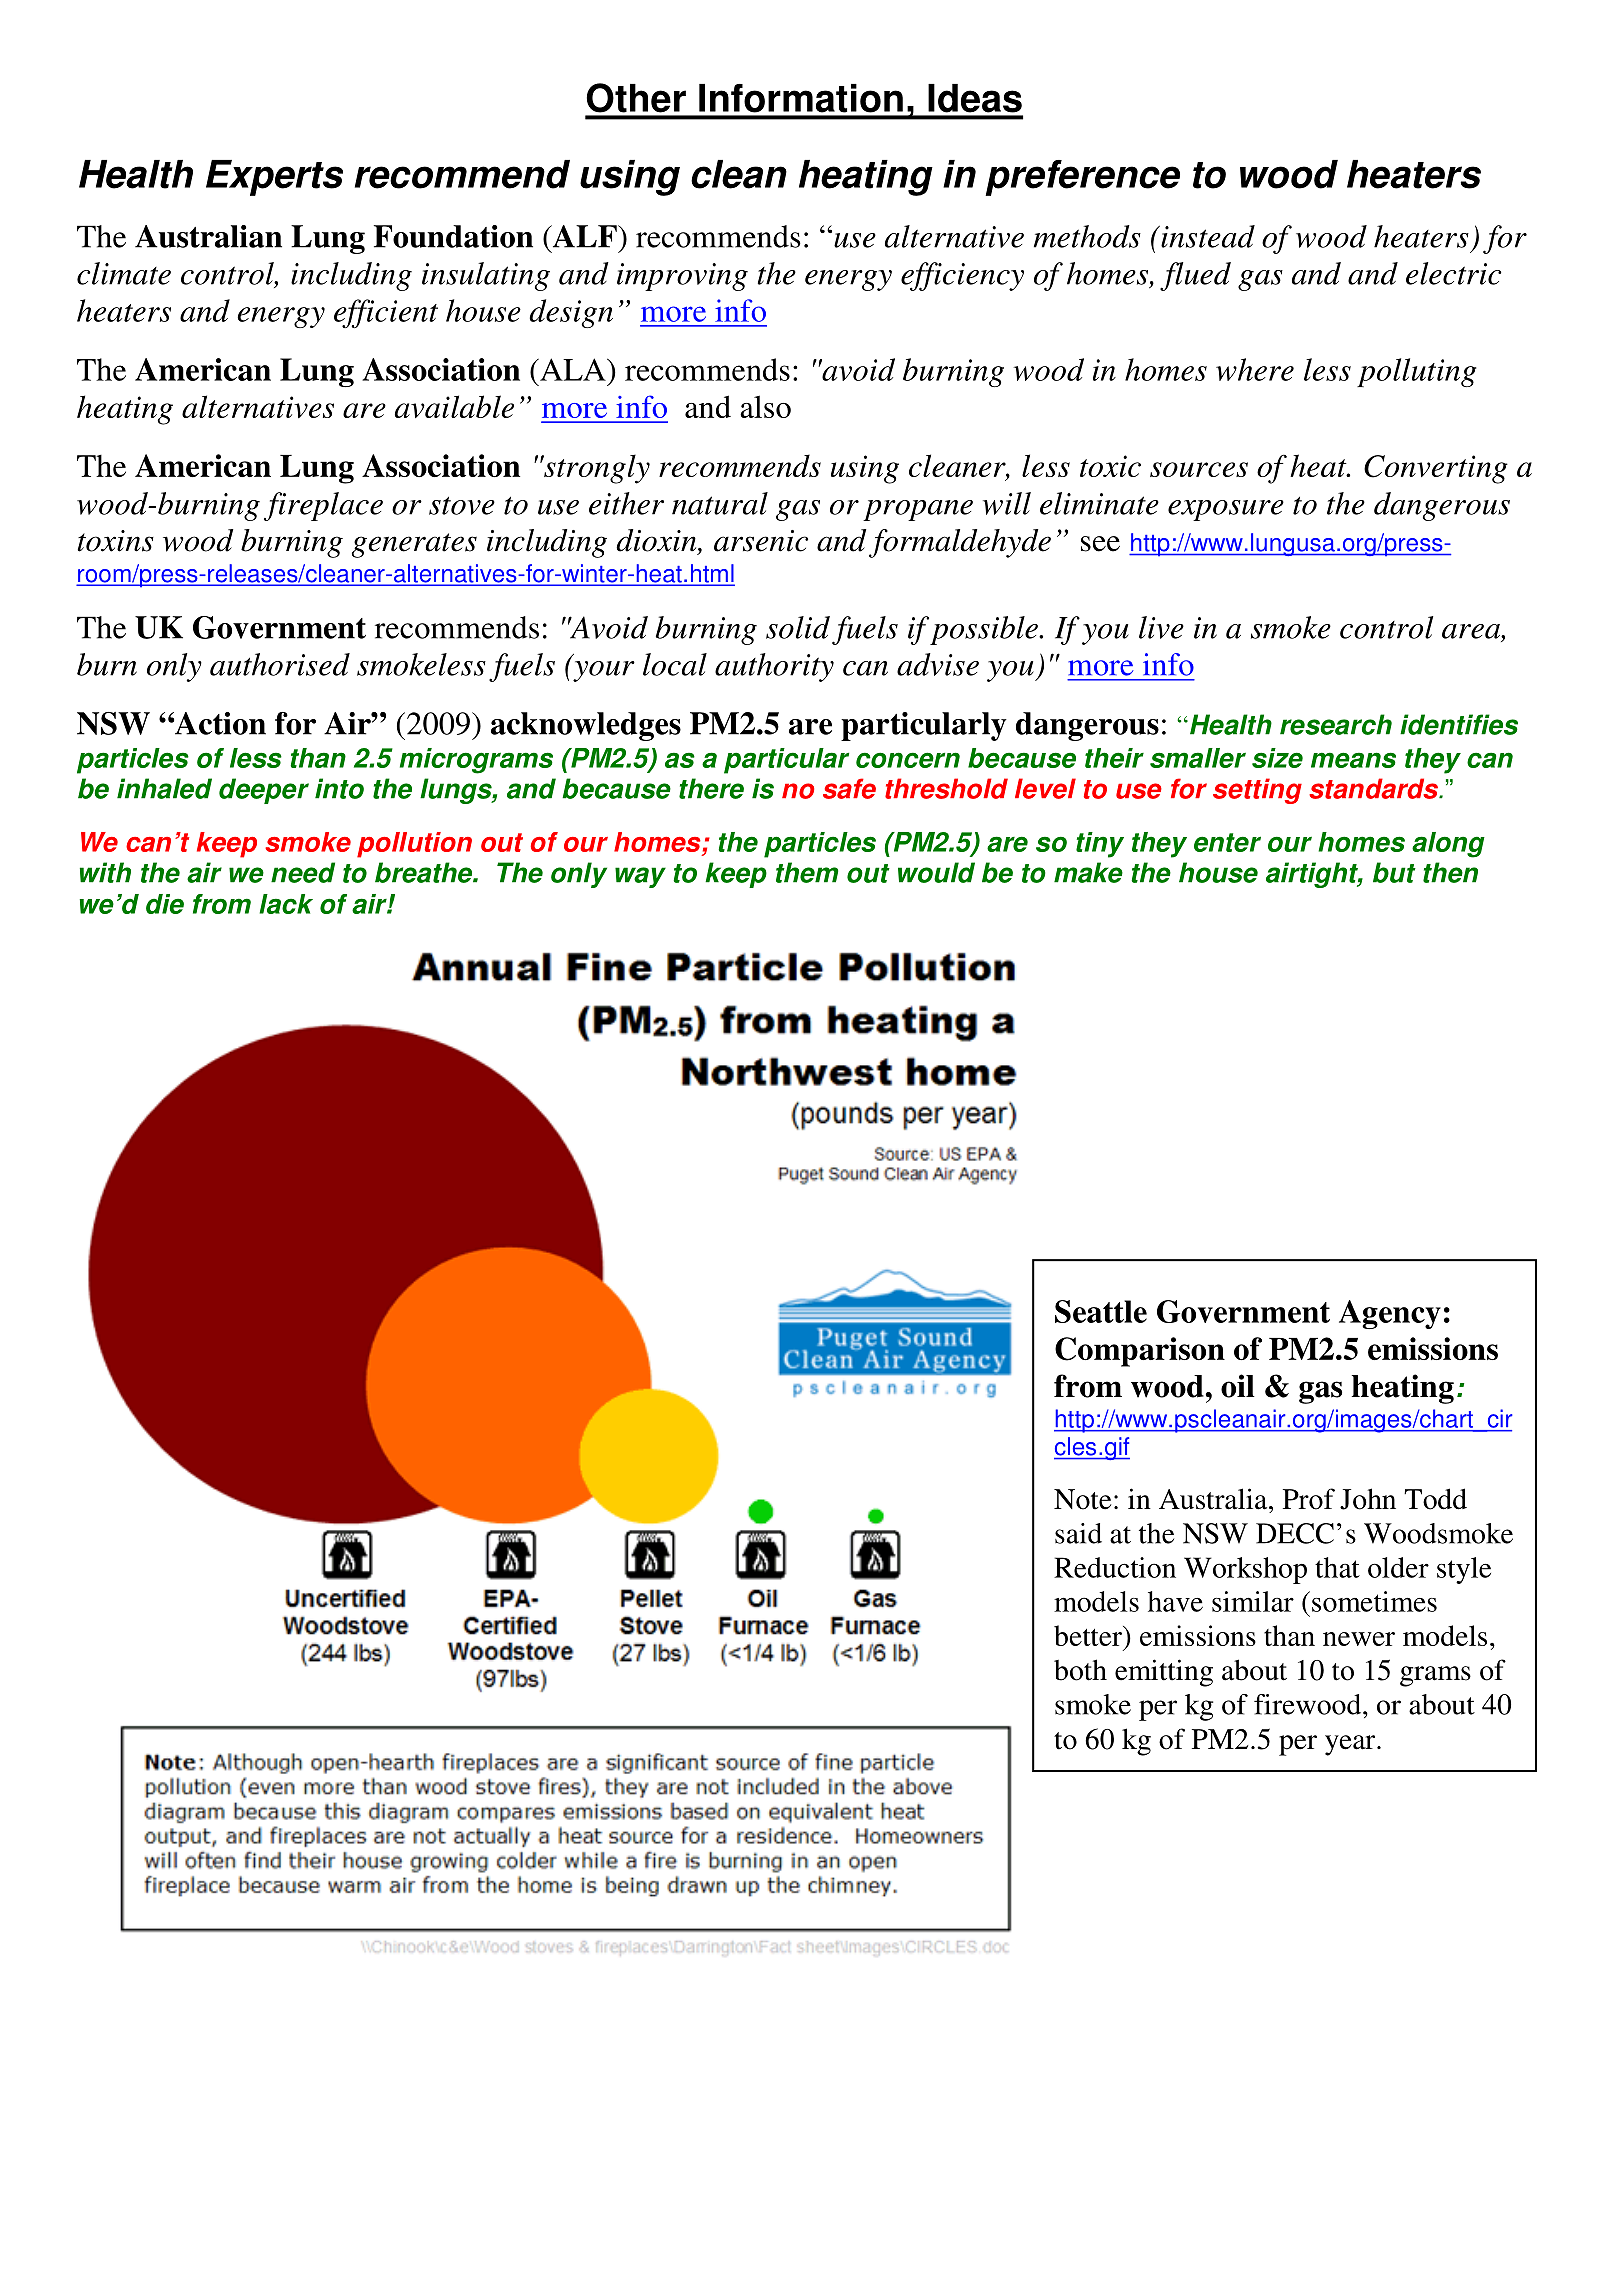  What do you see at coordinates (286, 904) in the document?
I see `lack` at bounding box center [286, 904].
